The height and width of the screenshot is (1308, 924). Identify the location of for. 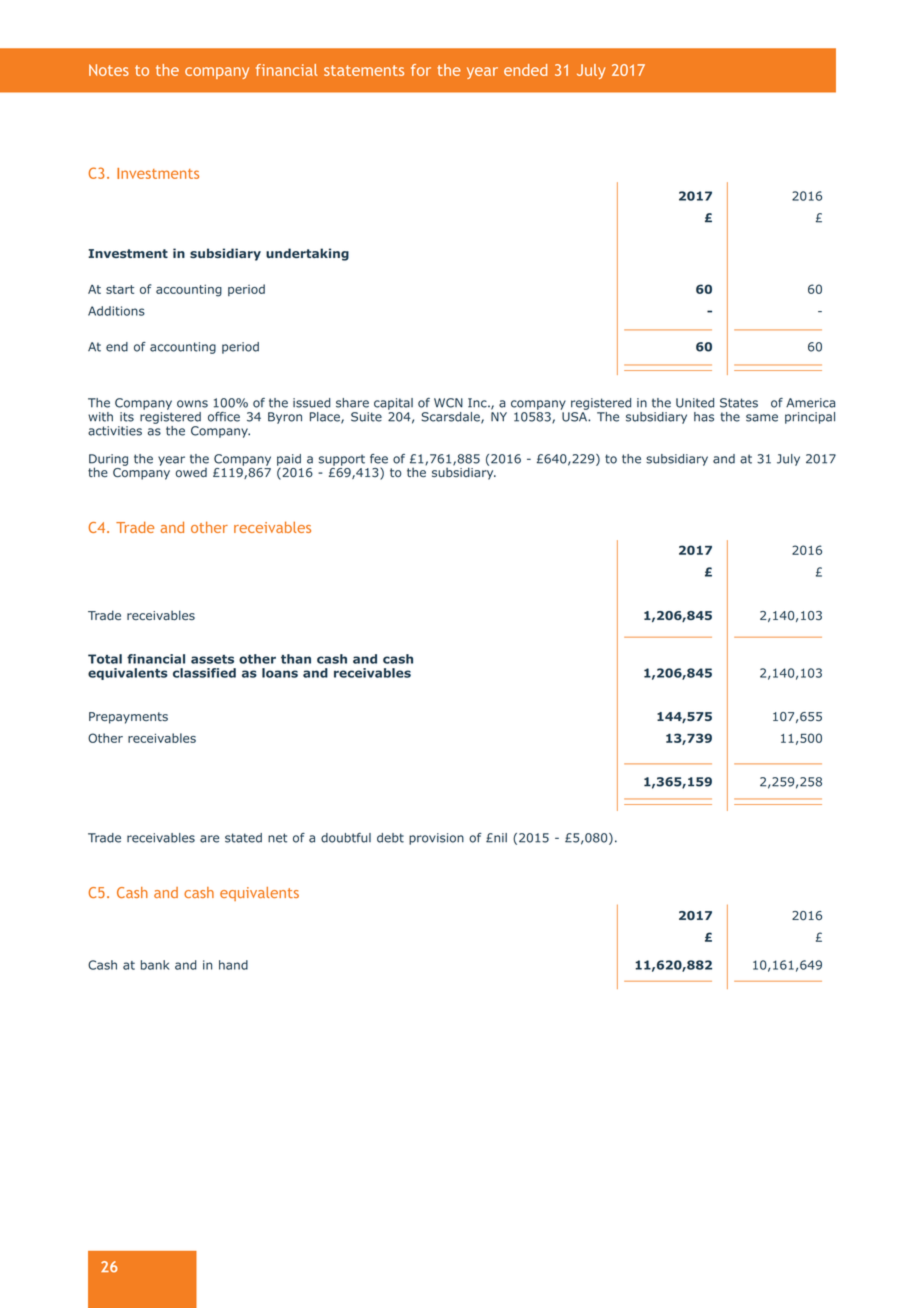
(421, 70).
